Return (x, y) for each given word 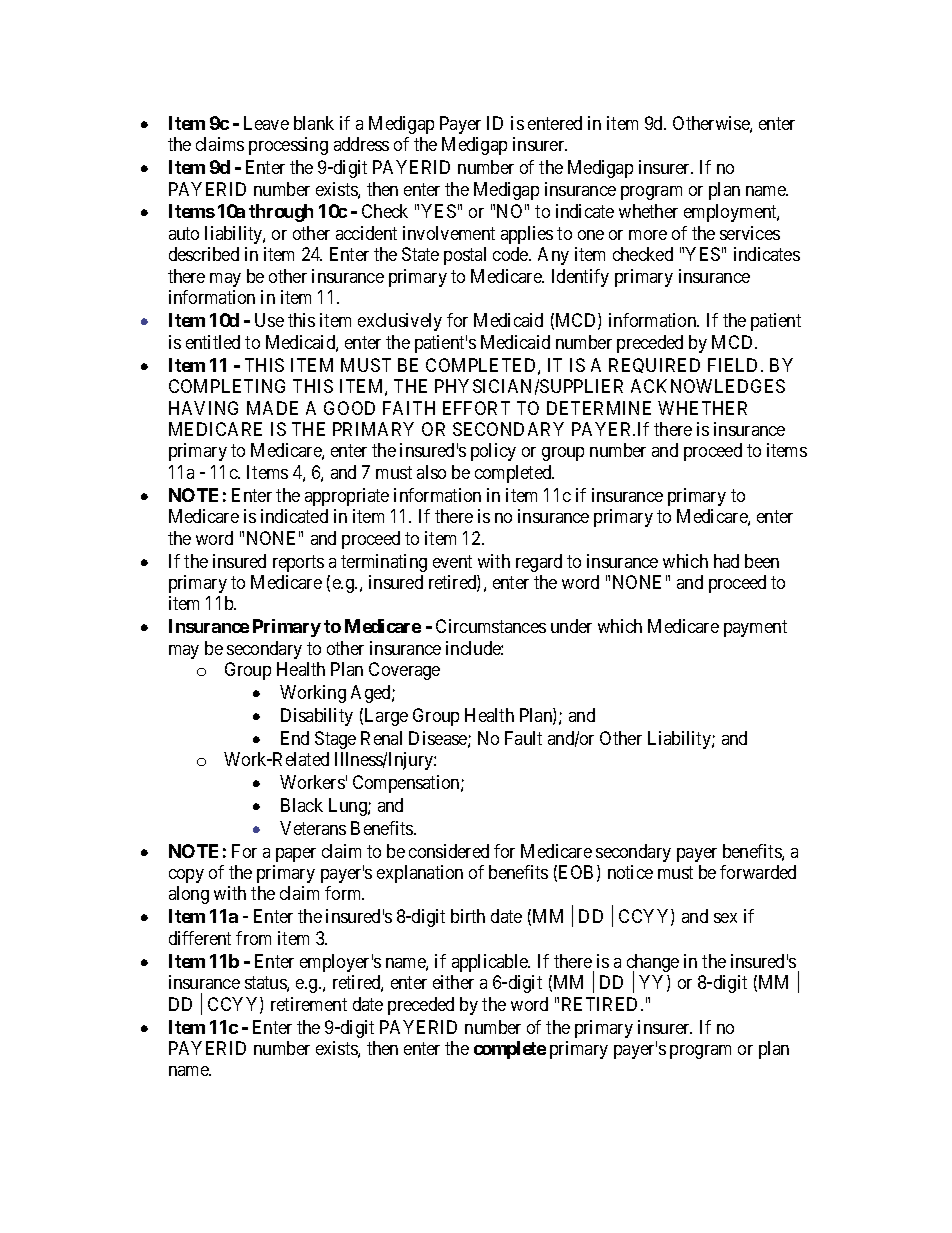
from (253, 938)
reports (298, 563)
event (452, 561)
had (726, 561)
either (453, 982)
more (648, 235)
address (361, 144)
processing (288, 146)
